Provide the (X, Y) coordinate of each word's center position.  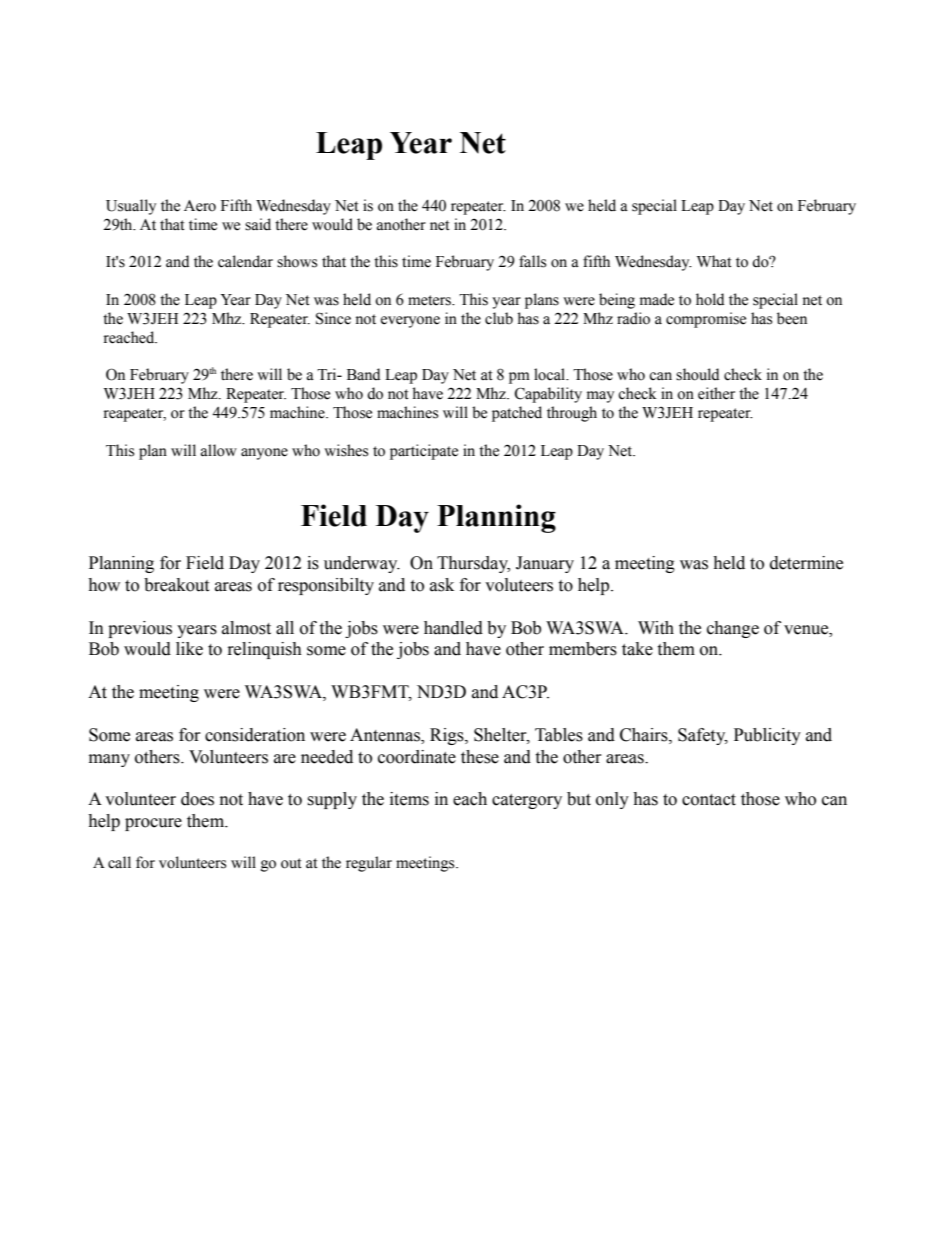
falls (532, 261)
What (714, 261)
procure (153, 824)
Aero (200, 206)
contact (709, 800)
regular (369, 864)
